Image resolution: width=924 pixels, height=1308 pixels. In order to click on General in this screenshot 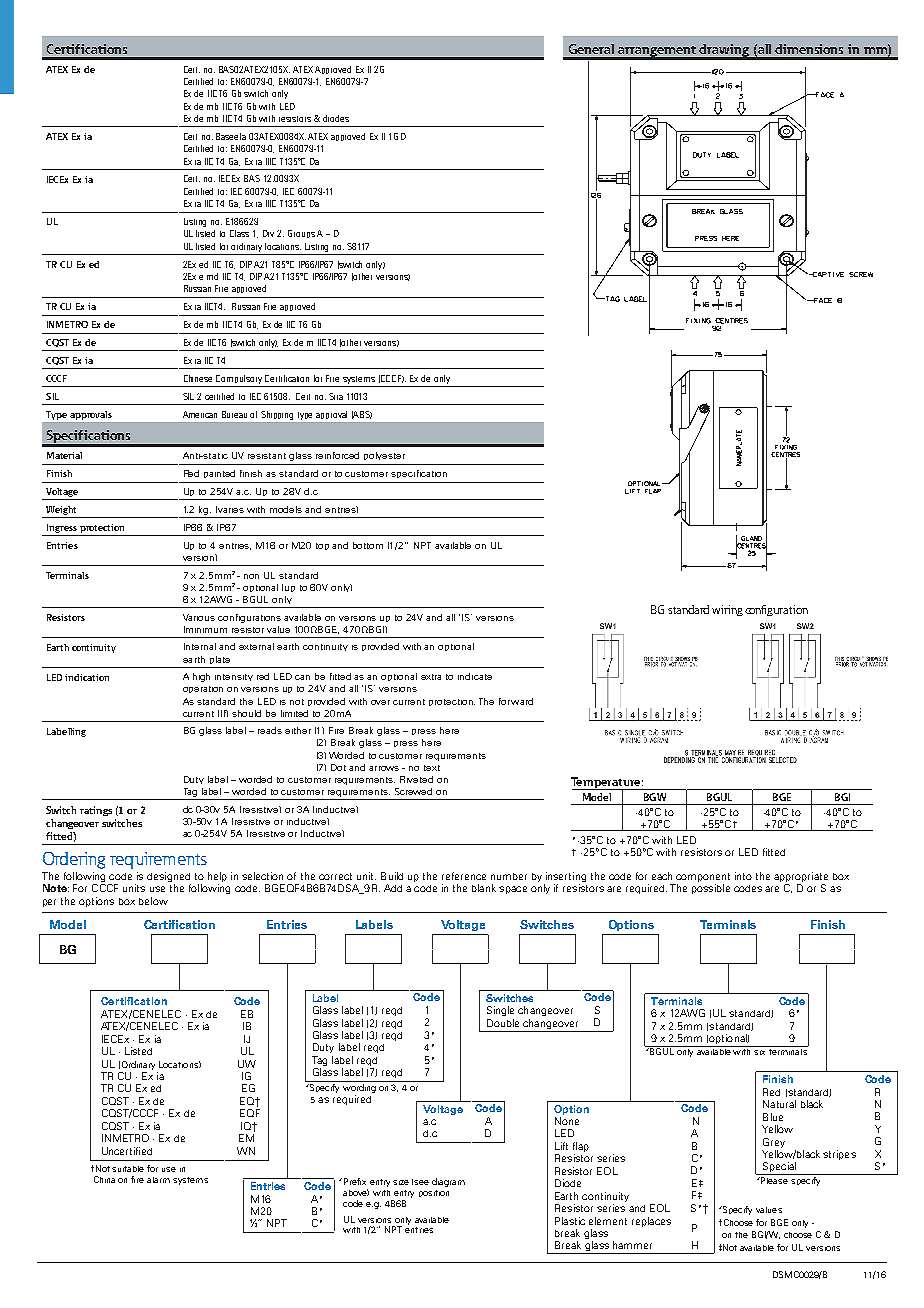, I will do `click(591, 49)`.
